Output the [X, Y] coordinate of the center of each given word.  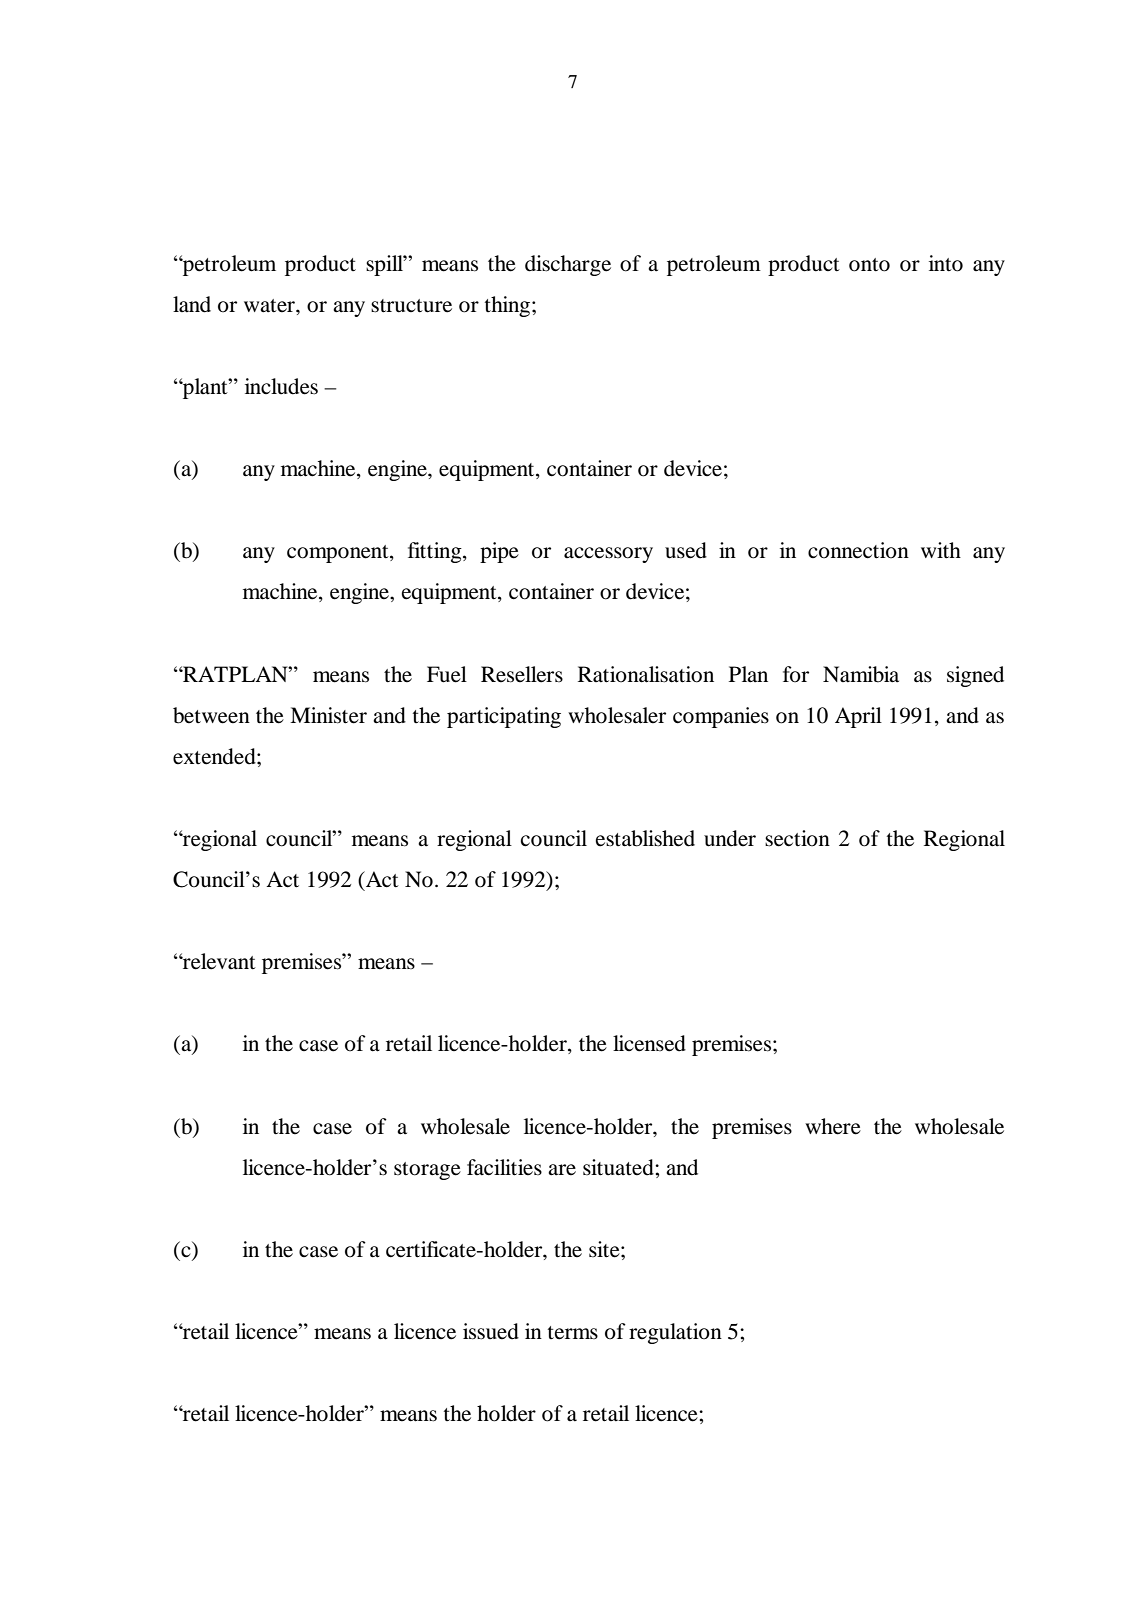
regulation [675, 1333]
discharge [568, 265]
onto [869, 265]
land [192, 304]
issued [491, 1331]
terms [573, 1333]
